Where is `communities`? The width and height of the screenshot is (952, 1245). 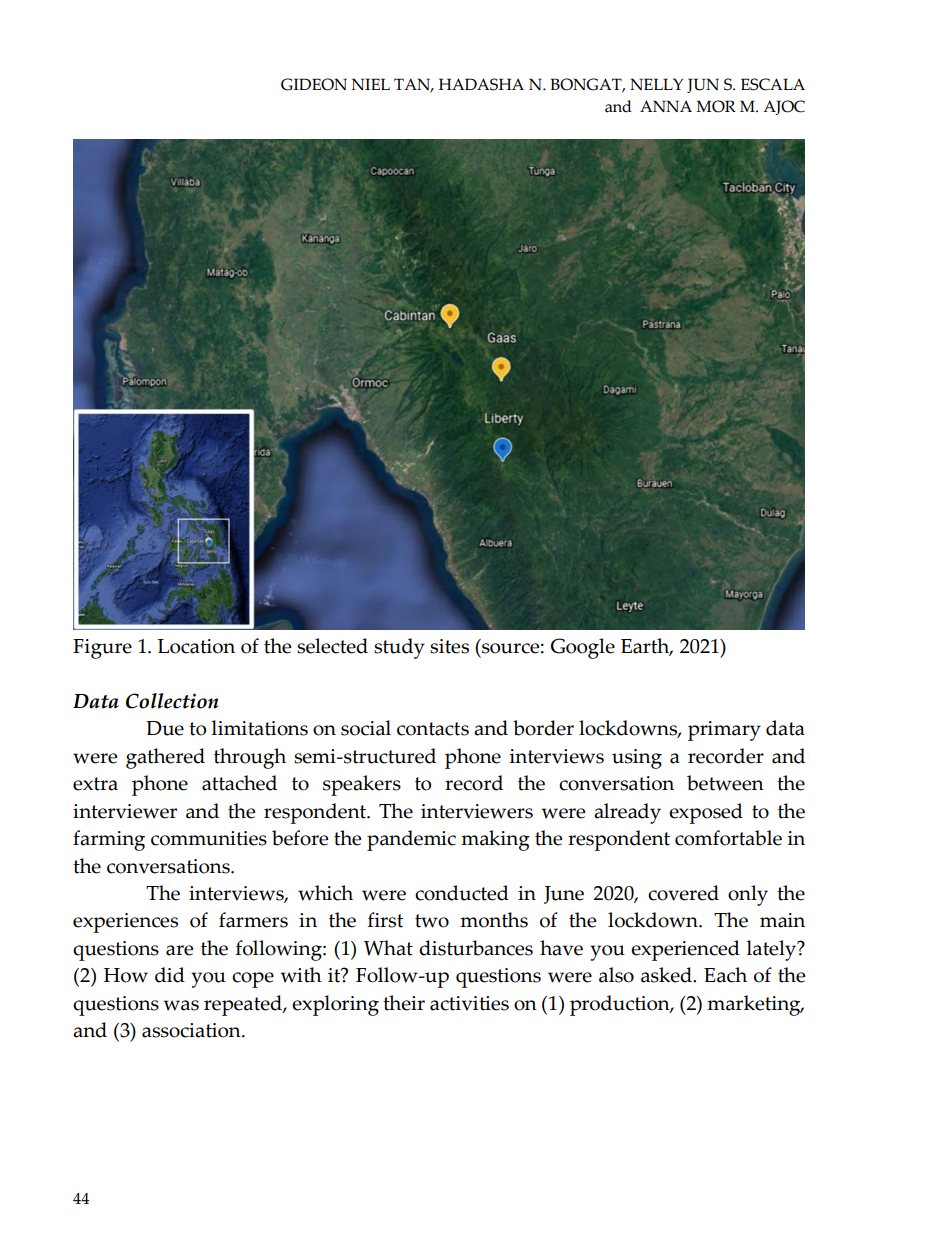 communities is located at coordinates (209, 838).
